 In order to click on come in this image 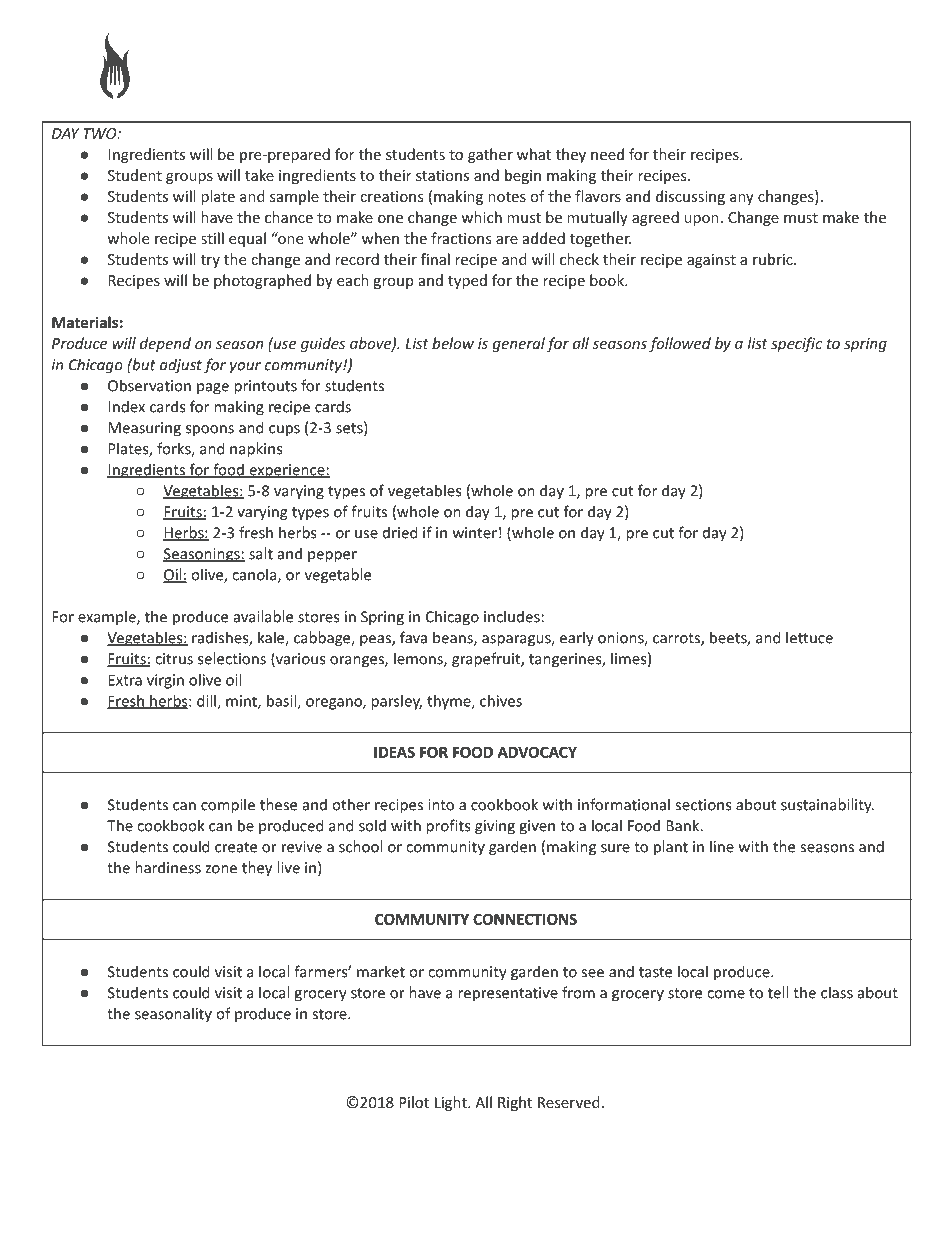, I will do `click(726, 994)`.
